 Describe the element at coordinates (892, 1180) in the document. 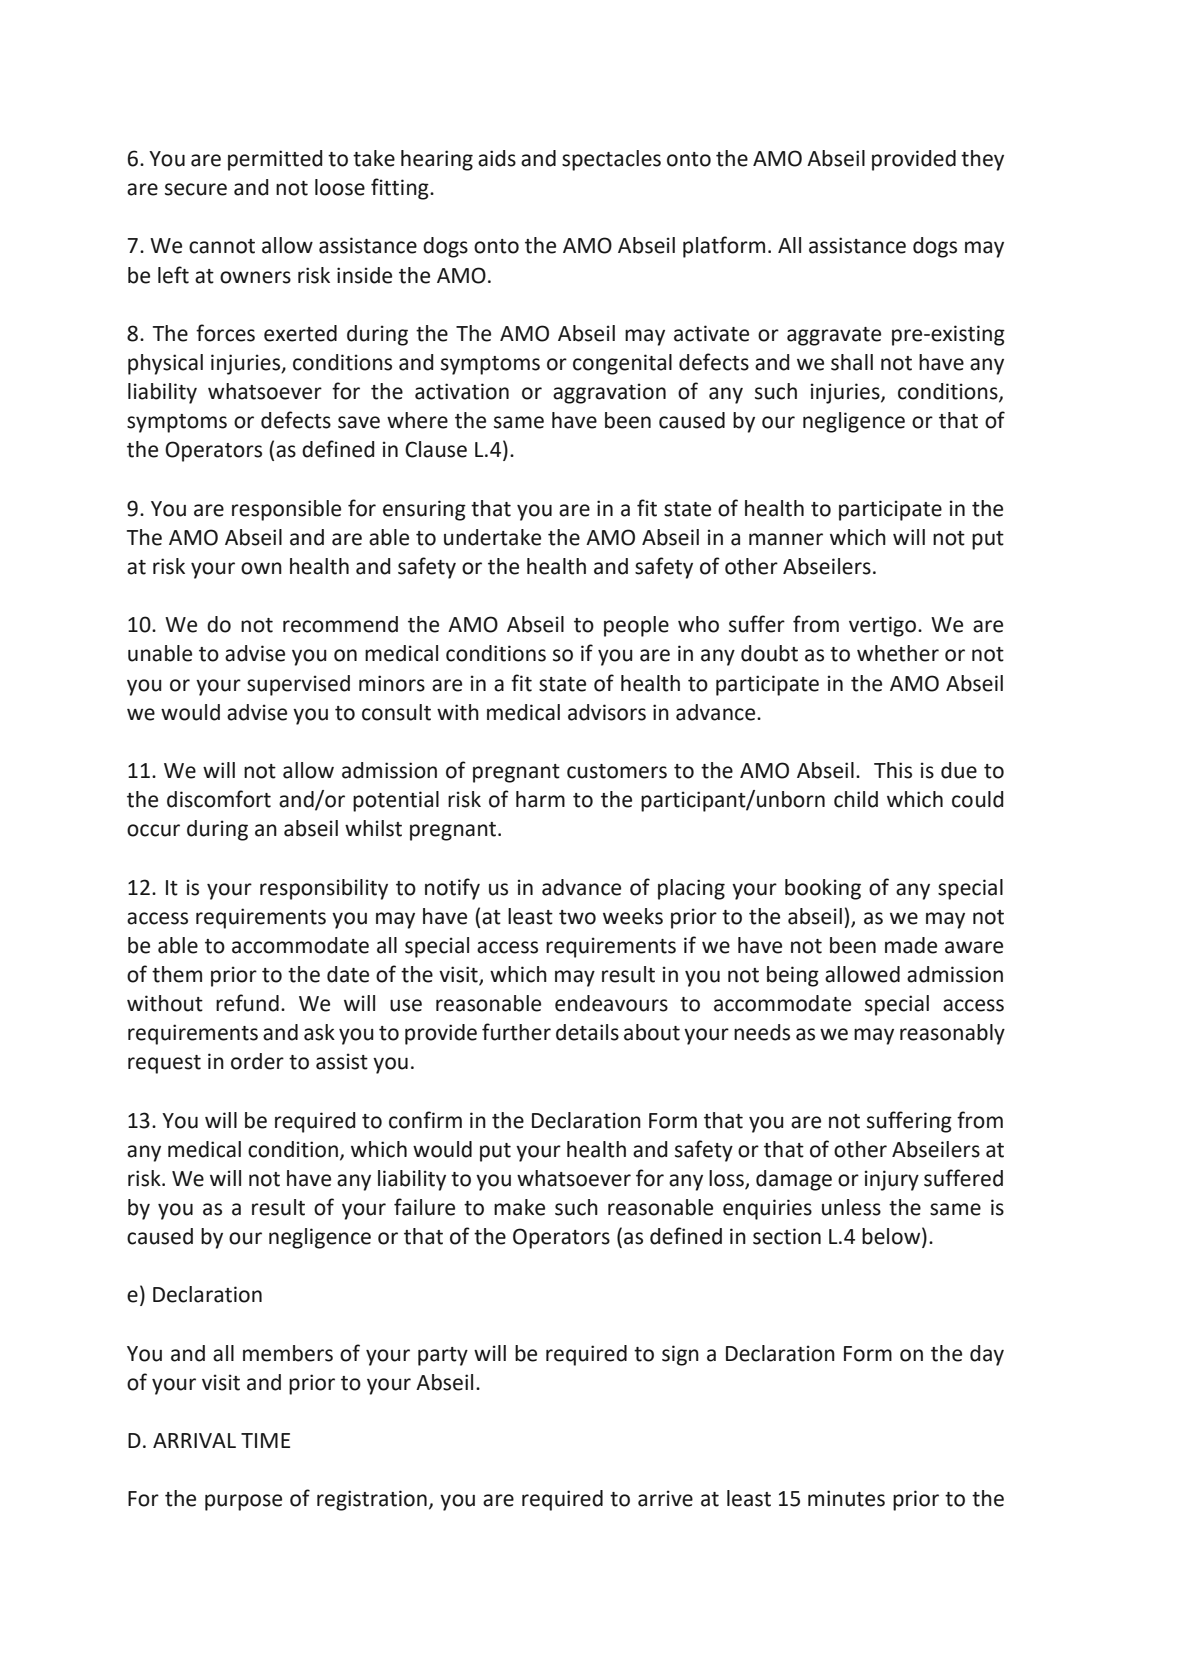

I see `injury` at that location.
